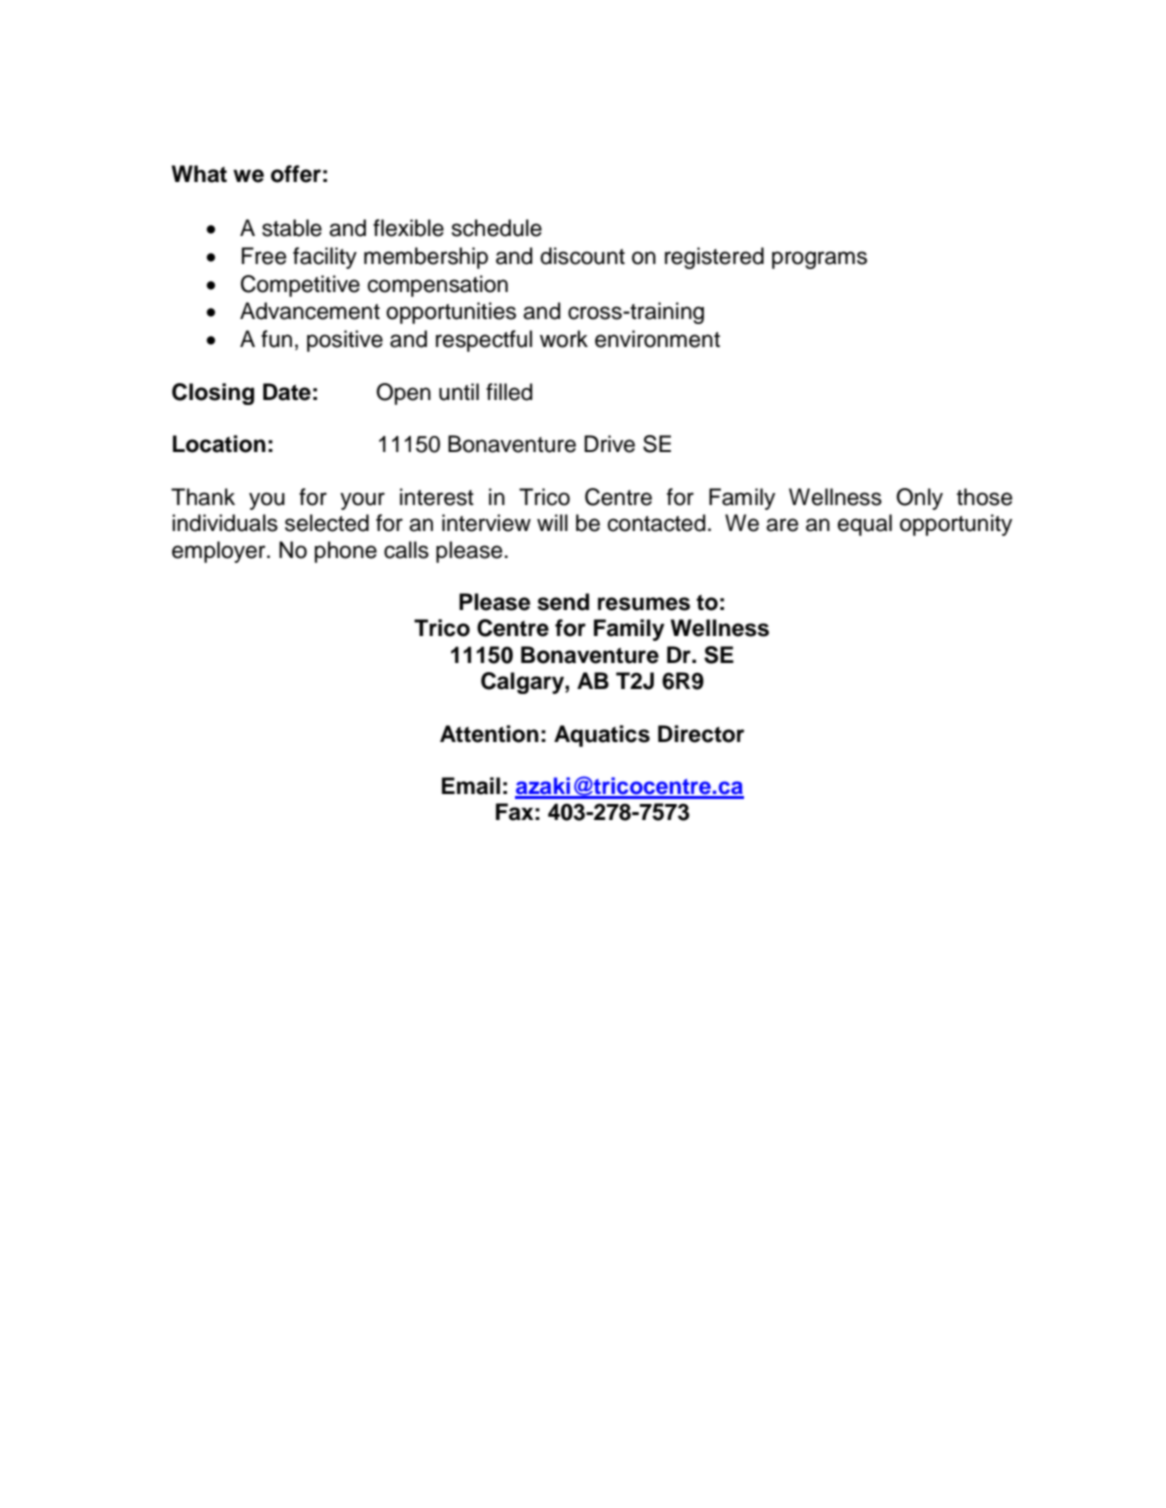 The image size is (1166, 1508). Describe the element at coordinates (497, 228) in the document. I see `schedule` at that location.
